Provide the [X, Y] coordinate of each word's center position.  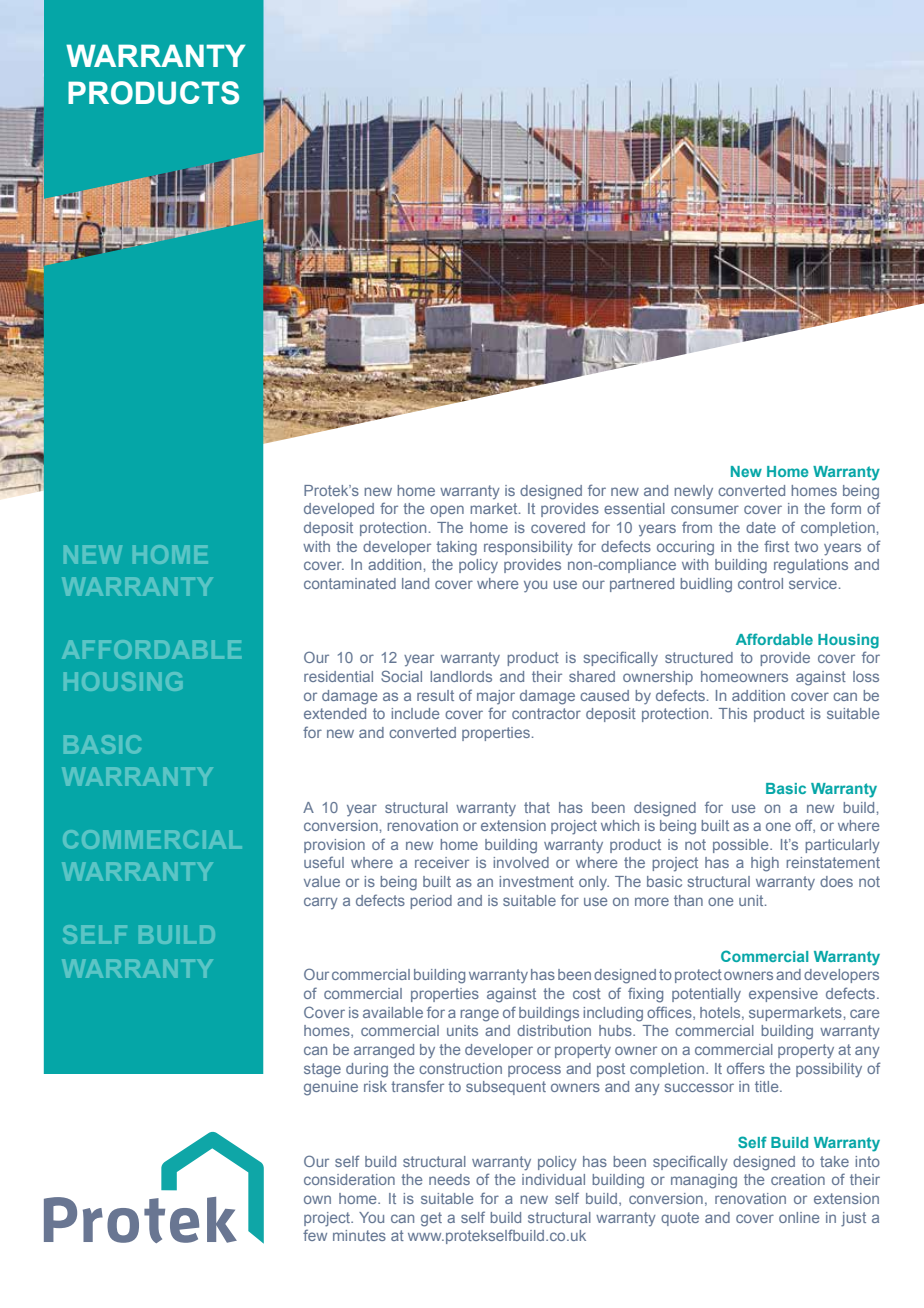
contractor [546, 713]
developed [339, 510]
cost [587, 993]
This [733, 713]
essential [634, 508]
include [415, 713]
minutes [359, 1235]
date [761, 527]
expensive [783, 995]
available [393, 1012]
